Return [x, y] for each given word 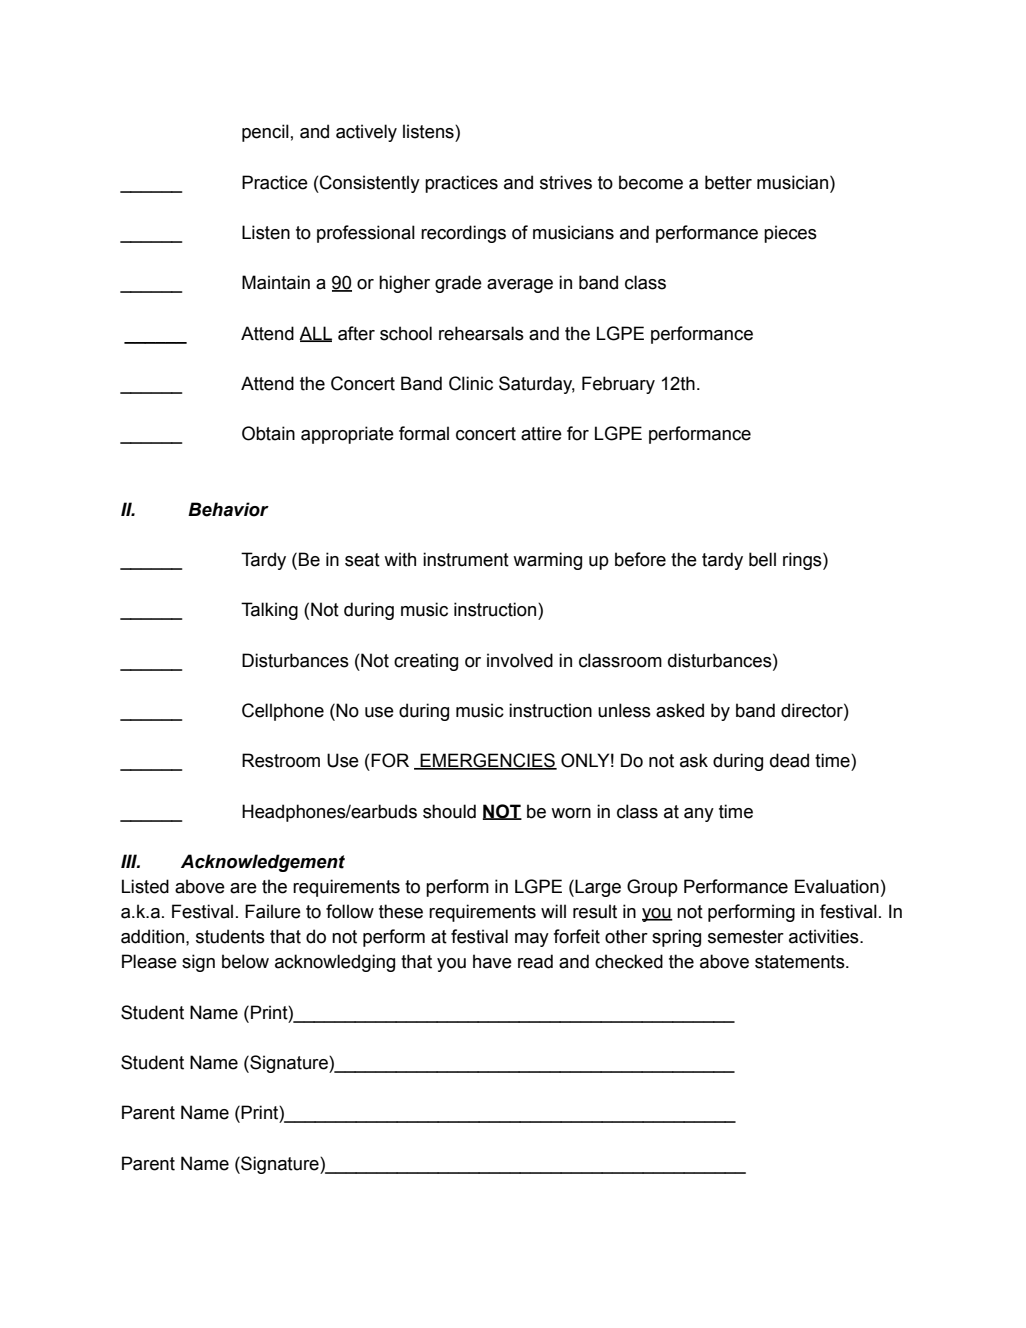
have [492, 961]
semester [746, 937]
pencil [265, 133]
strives [566, 182]
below [245, 961]
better [728, 182]
